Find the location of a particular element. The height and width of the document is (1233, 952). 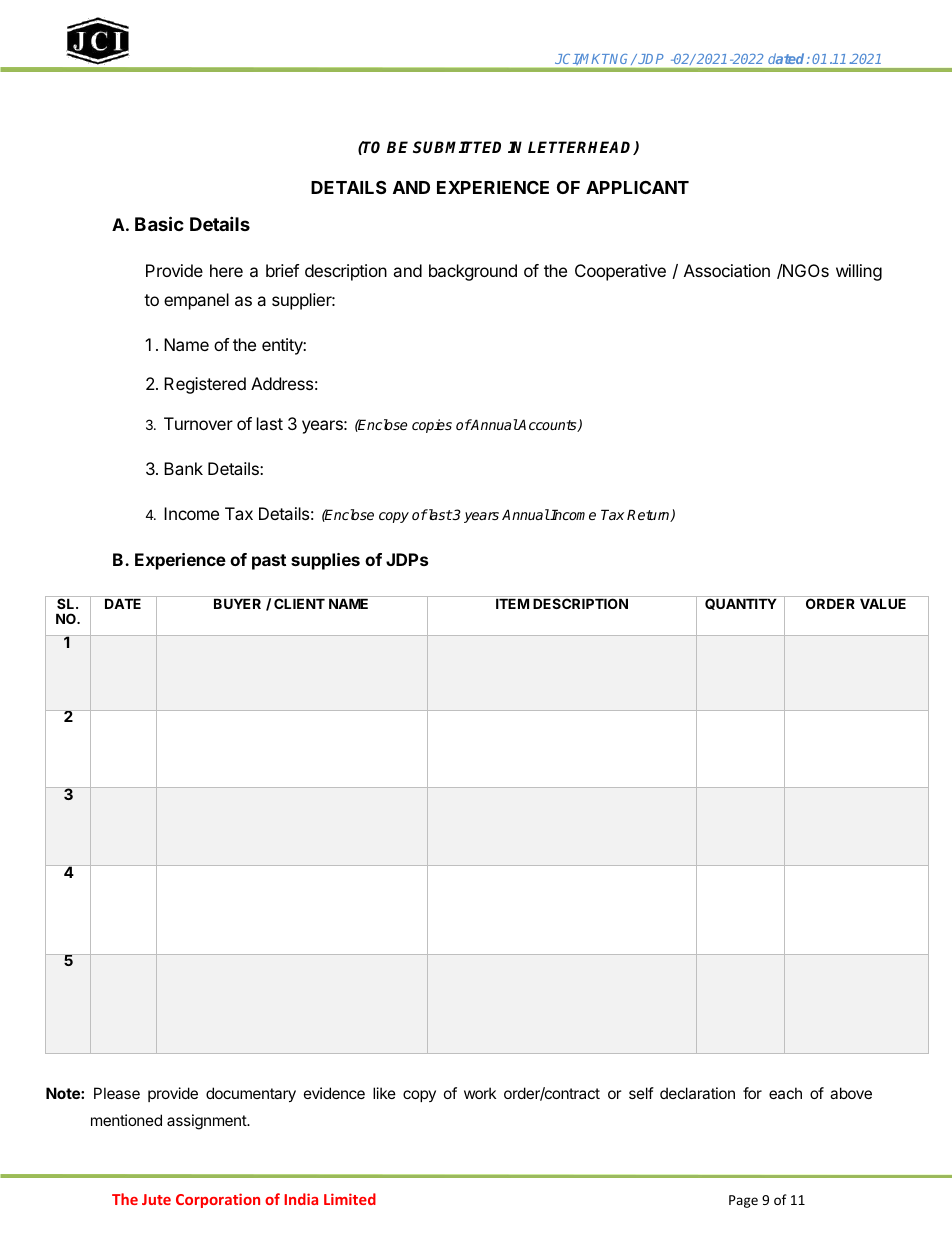

Corporation is located at coordinates (218, 1200).
